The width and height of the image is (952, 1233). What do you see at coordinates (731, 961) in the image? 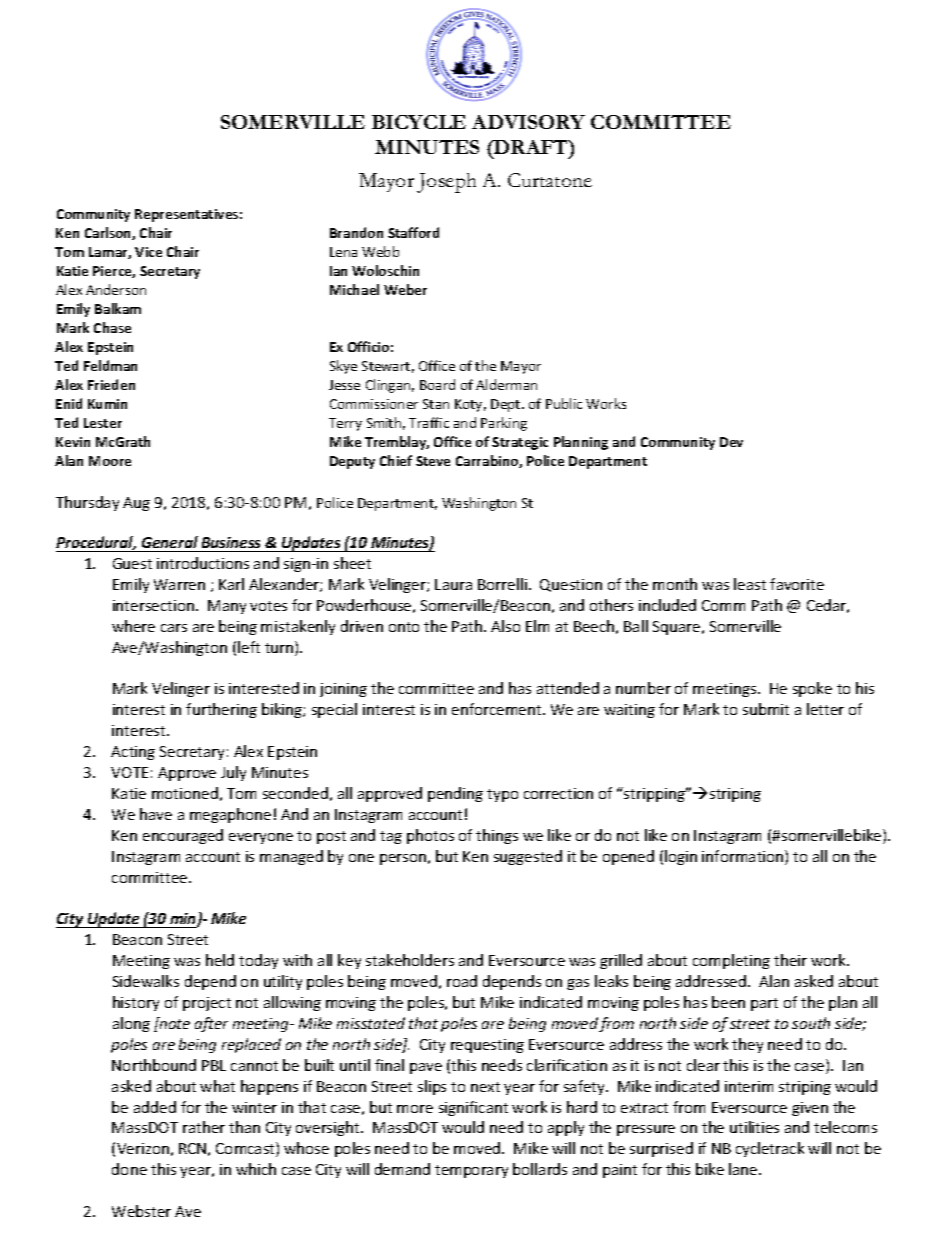
I see `completing` at bounding box center [731, 961].
